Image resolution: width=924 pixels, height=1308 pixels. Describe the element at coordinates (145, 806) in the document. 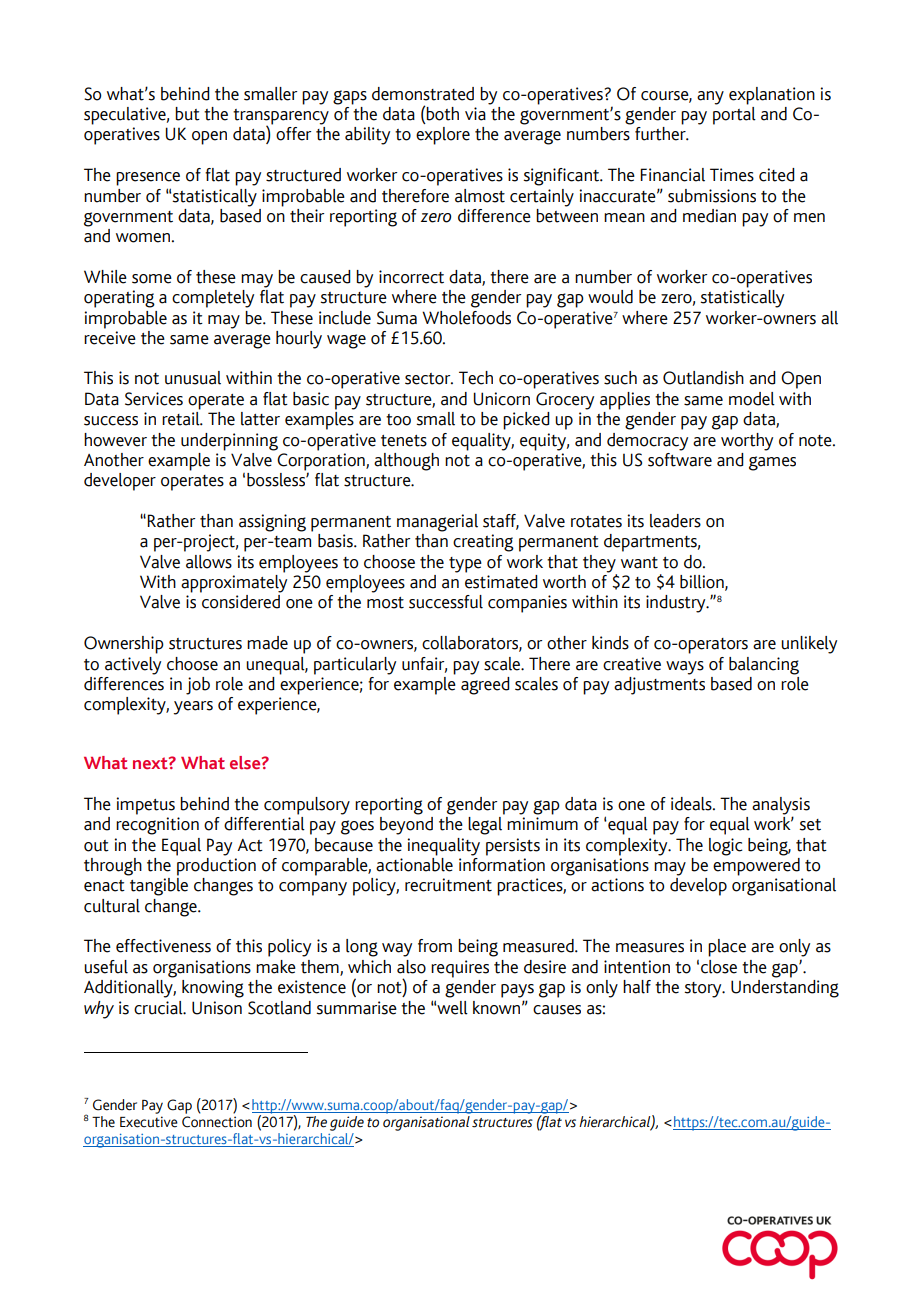

I see `impetus` at that location.
